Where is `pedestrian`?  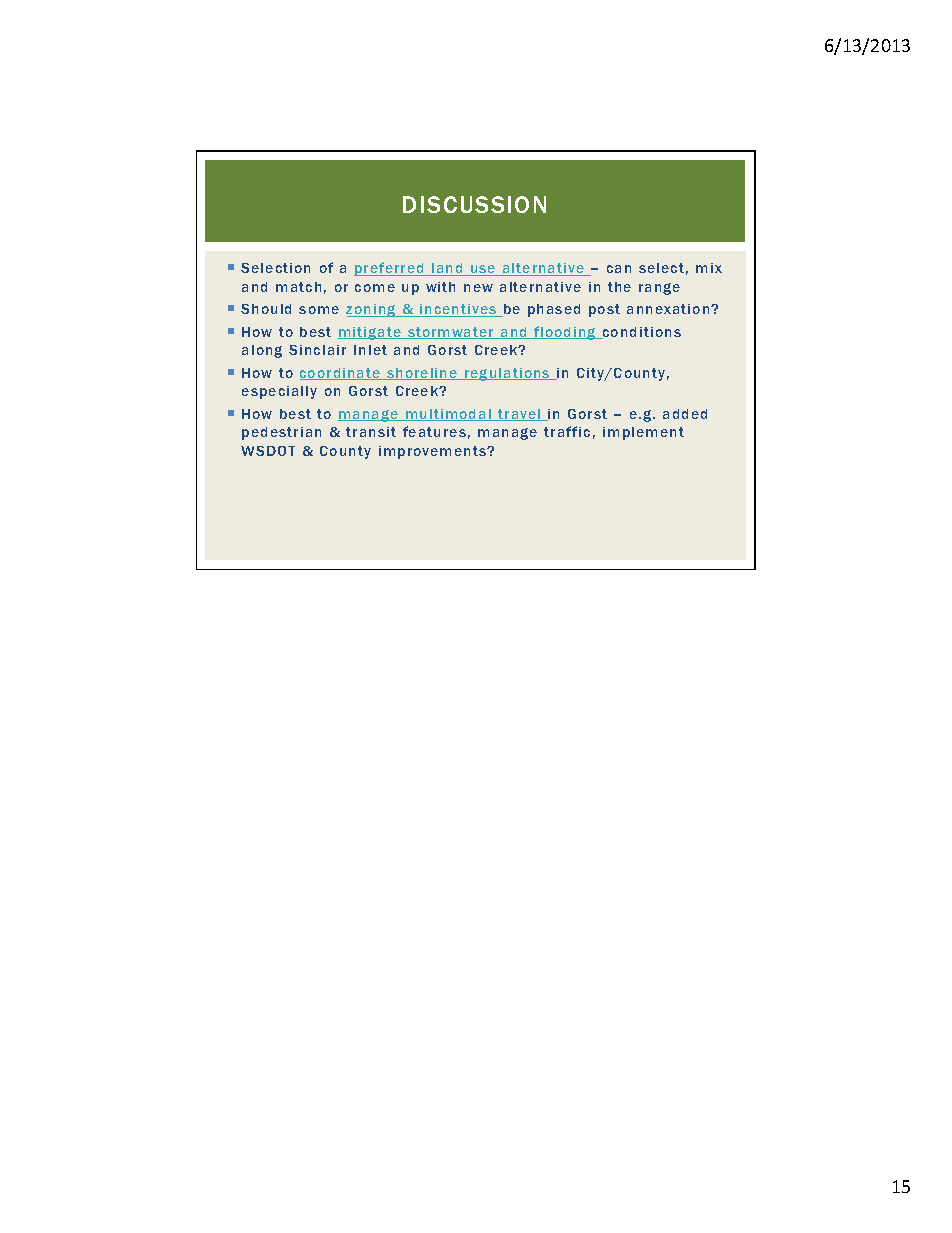
pedestrian is located at coordinates (281, 433).
